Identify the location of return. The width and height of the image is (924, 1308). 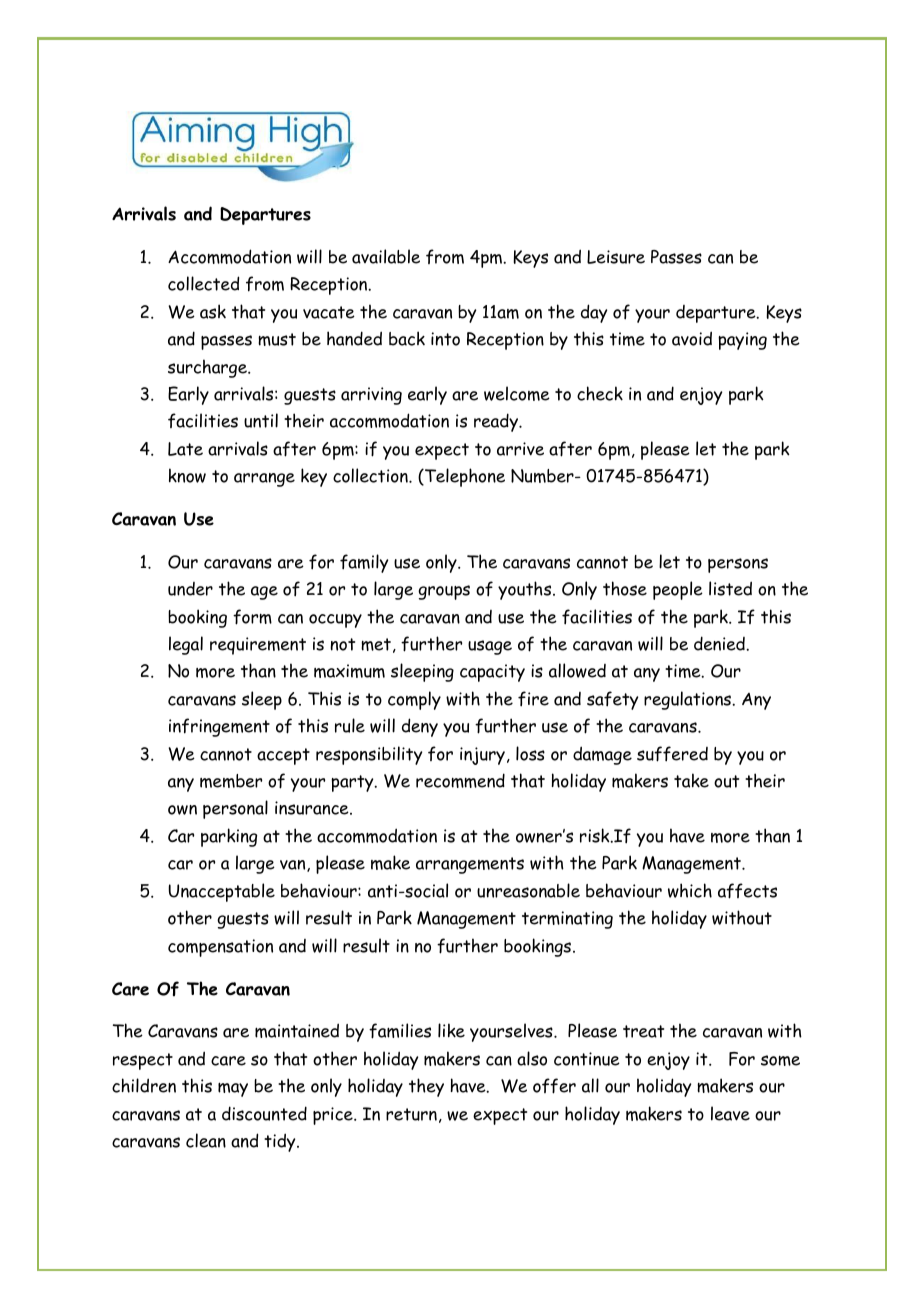
(411, 1114).
